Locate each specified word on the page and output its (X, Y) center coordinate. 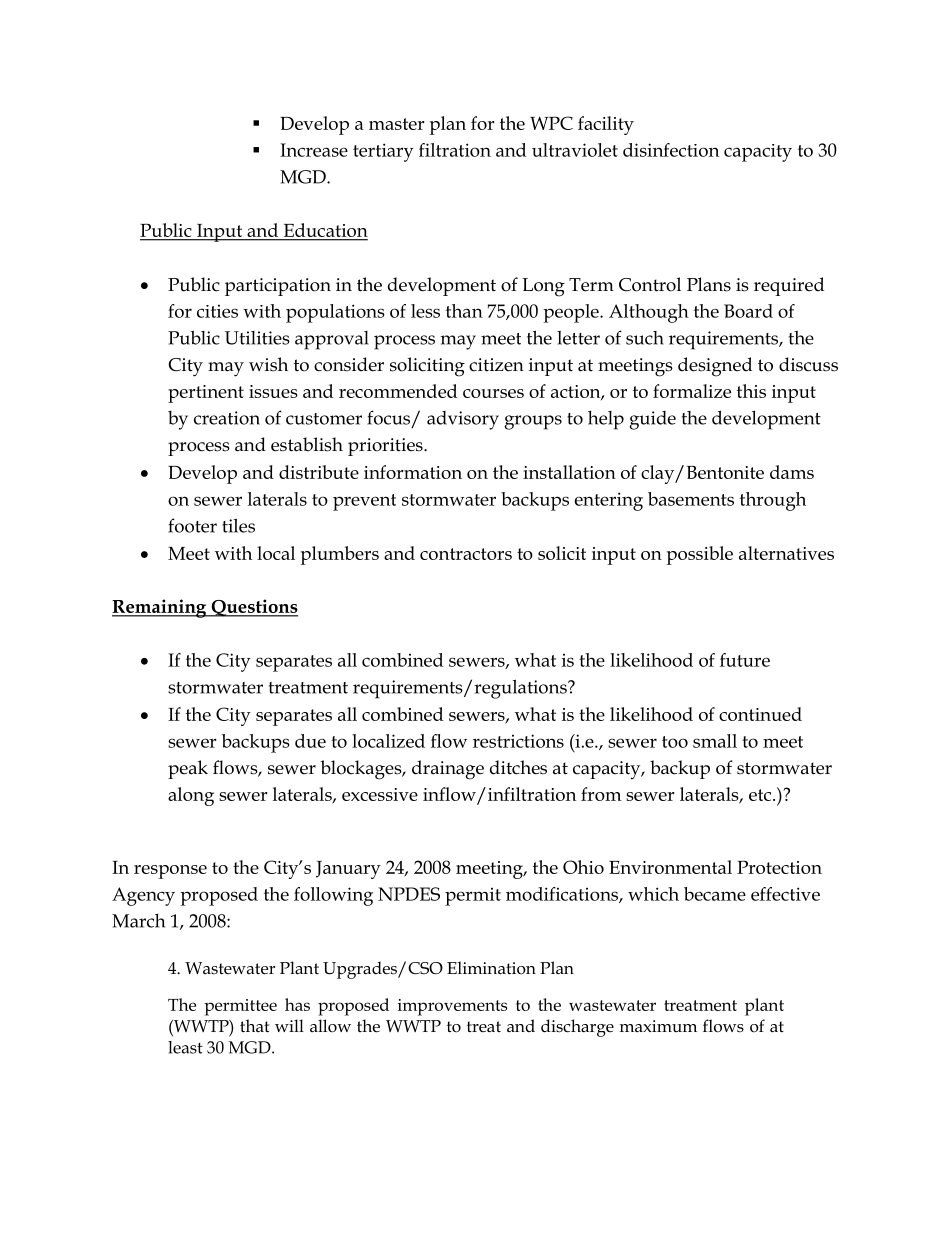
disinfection (671, 150)
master (397, 124)
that (254, 1026)
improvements (452, 1007)
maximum (658, 1026)
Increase (314, 150)
